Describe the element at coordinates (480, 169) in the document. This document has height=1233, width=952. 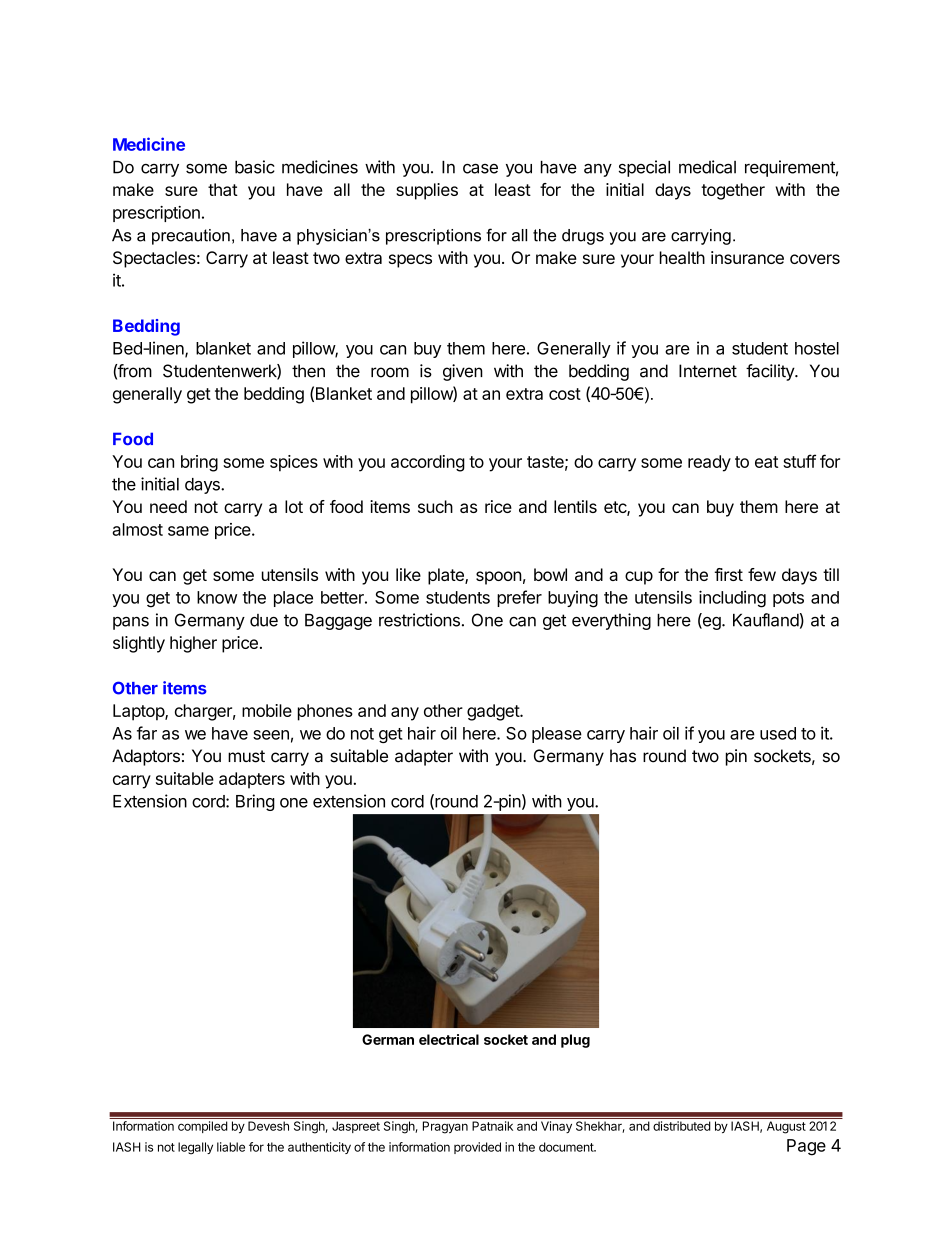
I see `case` at that location.
